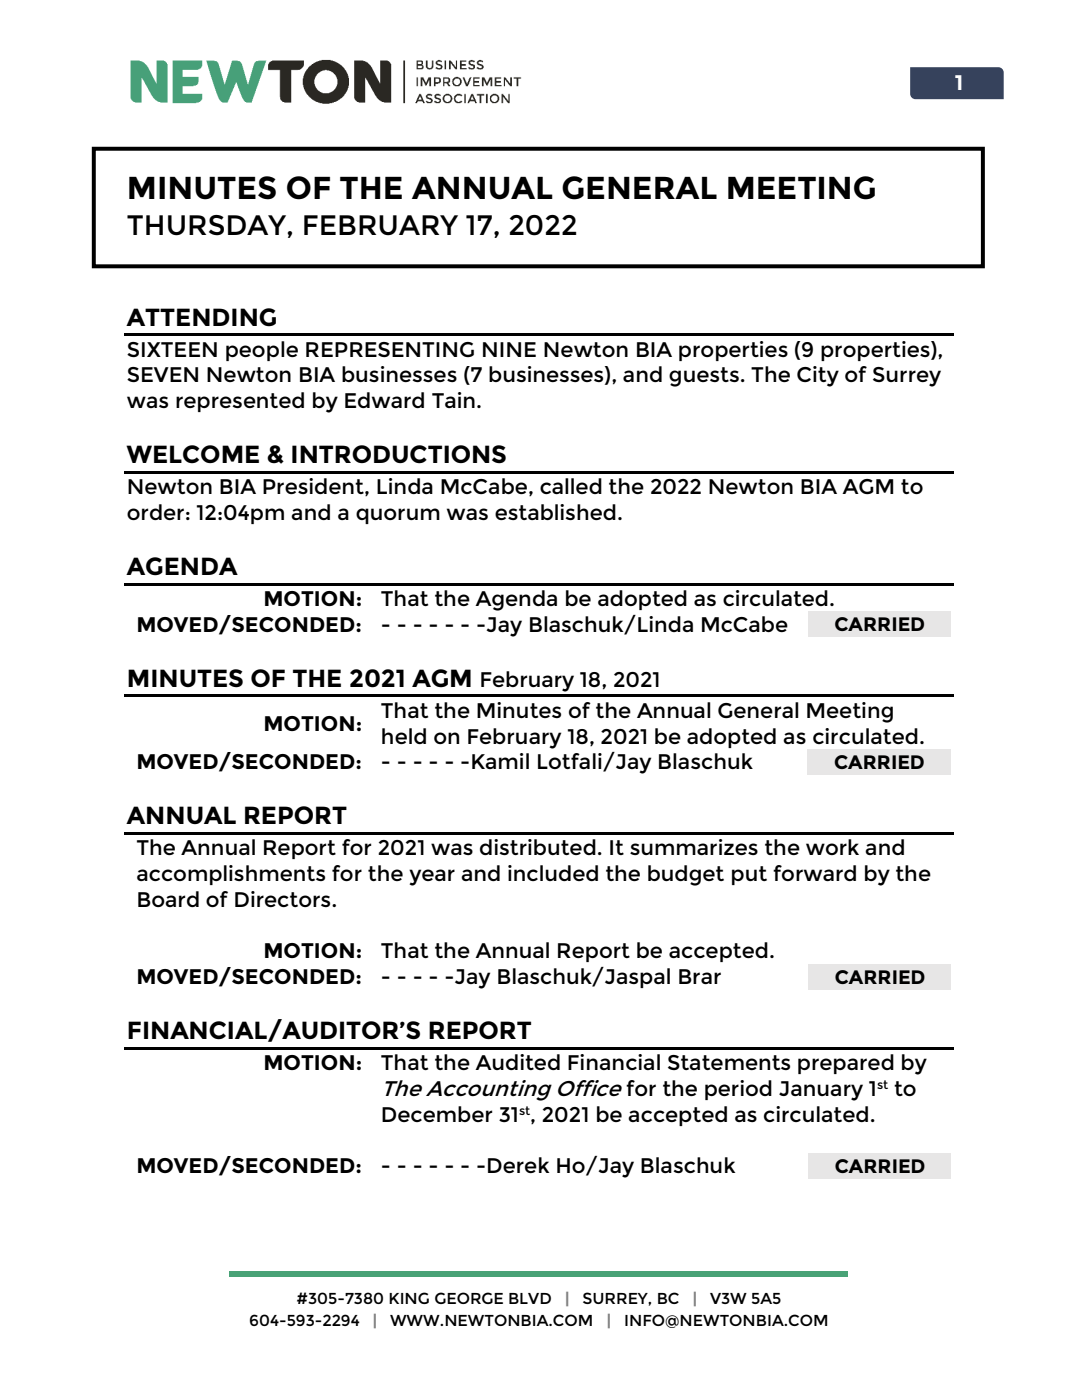 Image resolution: width=1078 pixels, height=1395 pixels. I want to click on Directors, so click(284, 899).
